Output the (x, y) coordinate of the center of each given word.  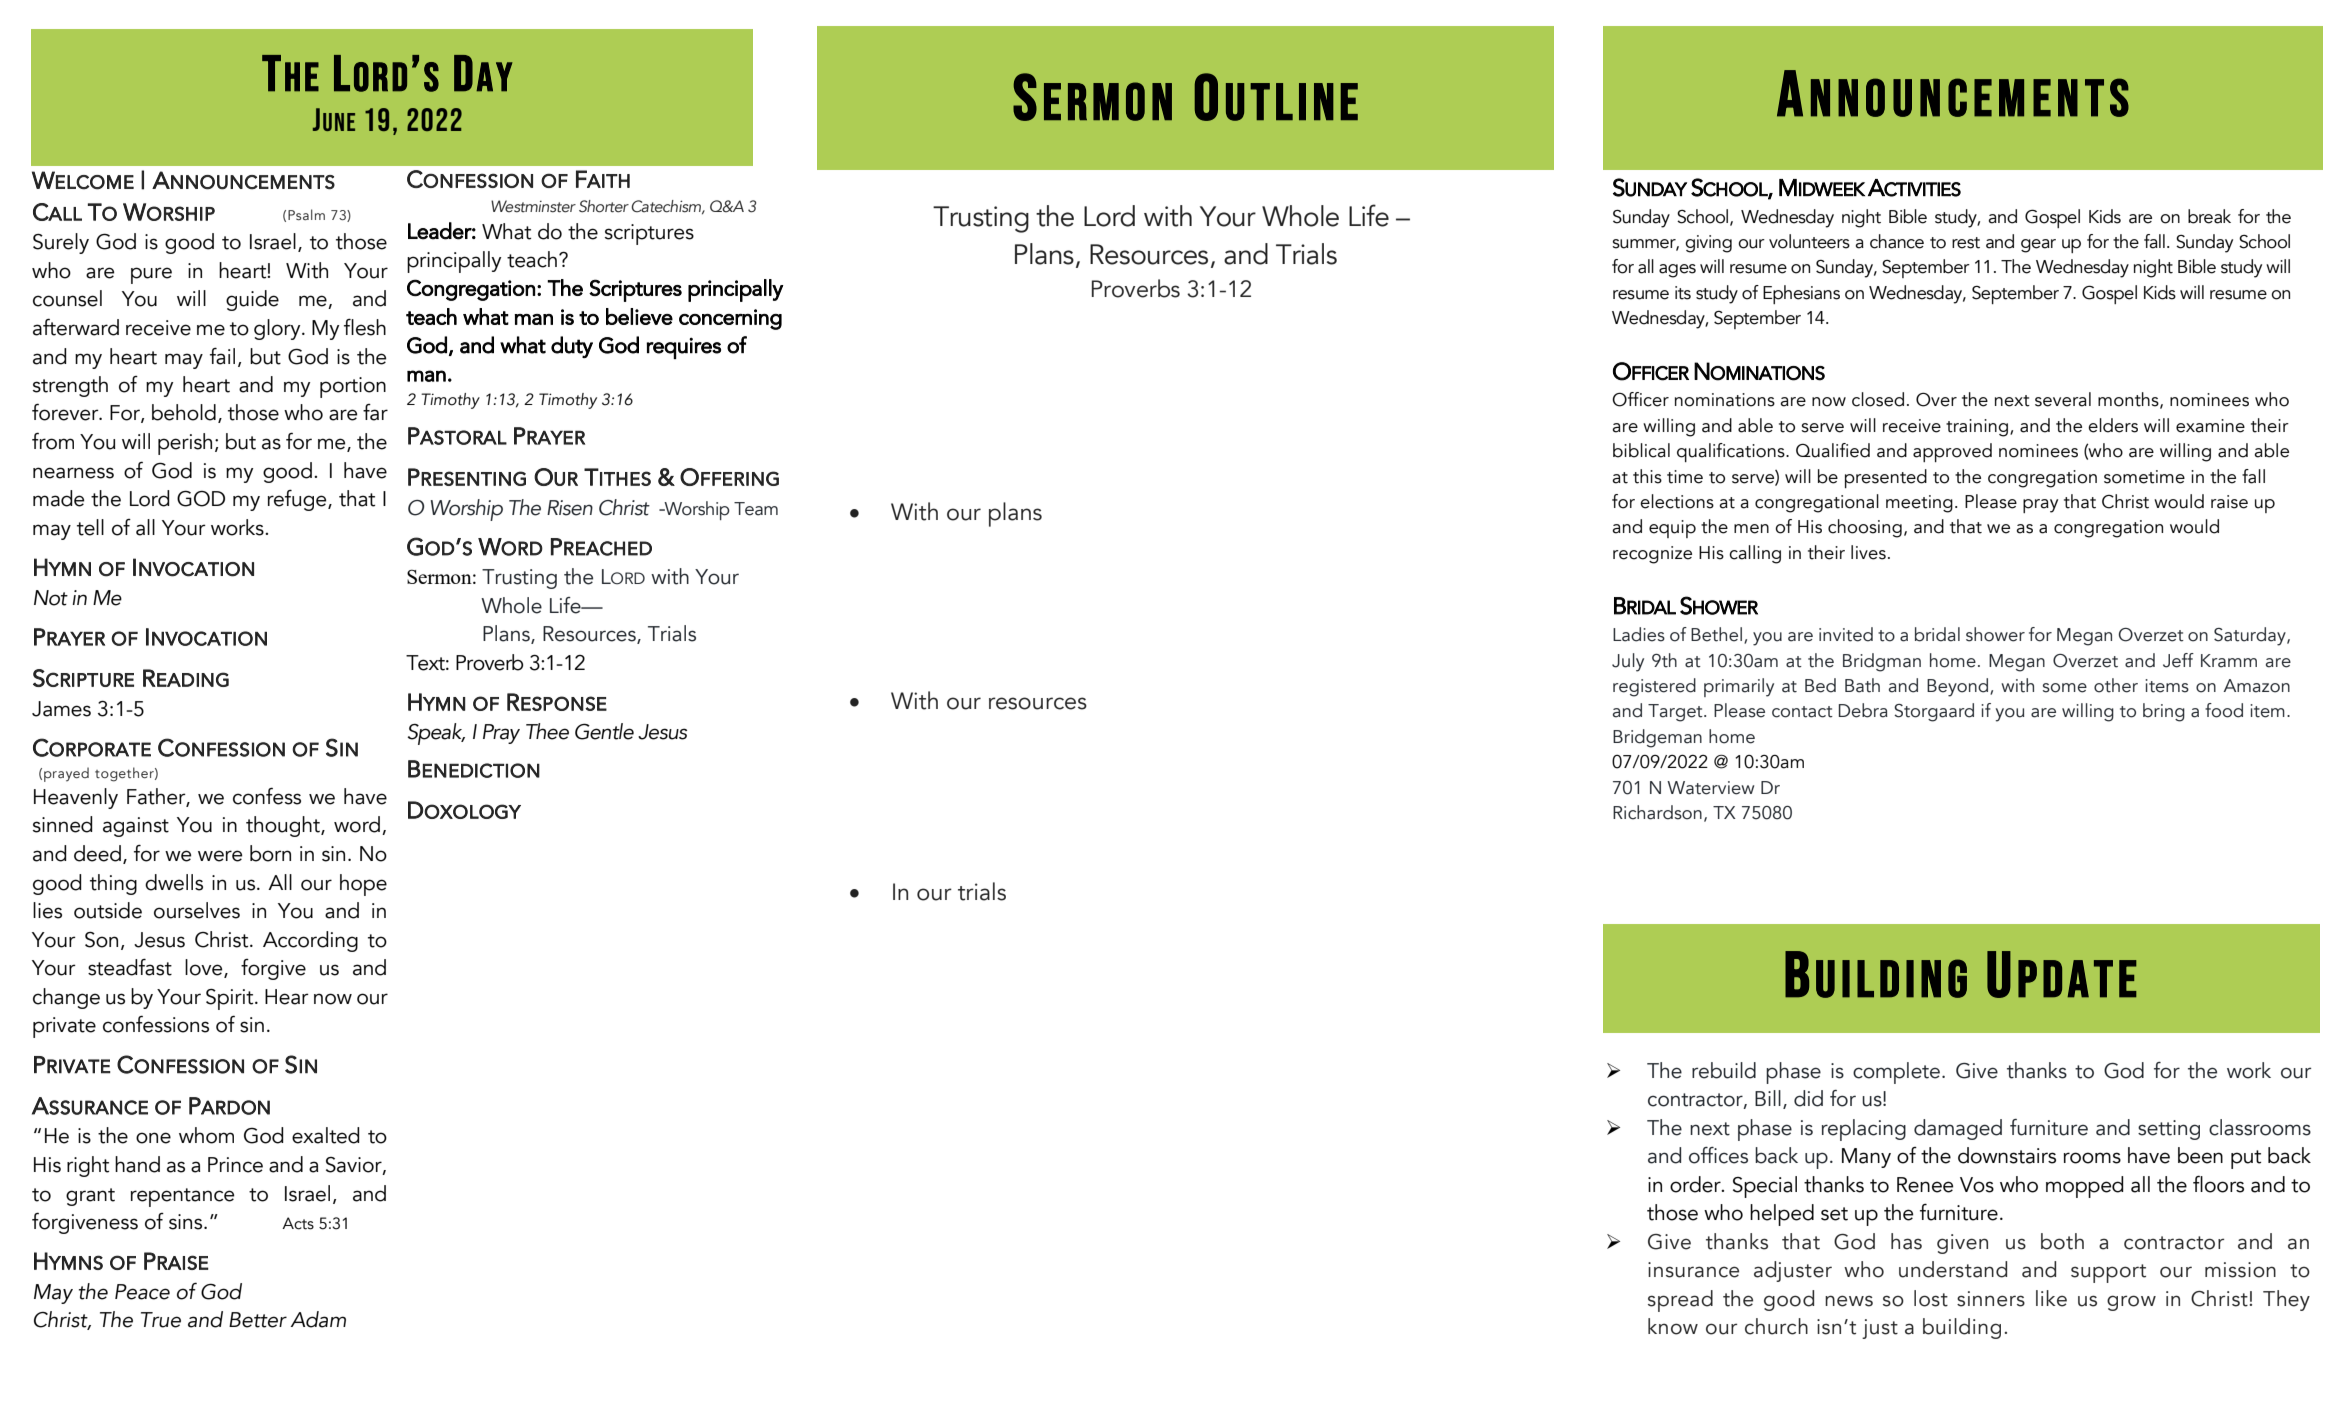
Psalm (306, 214)
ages (1677, 271)
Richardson (1657, 812)
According (310, 941)
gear (2038, 246)
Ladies (1639, 634)
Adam (318, 1319)
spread (1680, 1301)
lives (1868, 552)
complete (1896, 1073)
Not (51, 598)
